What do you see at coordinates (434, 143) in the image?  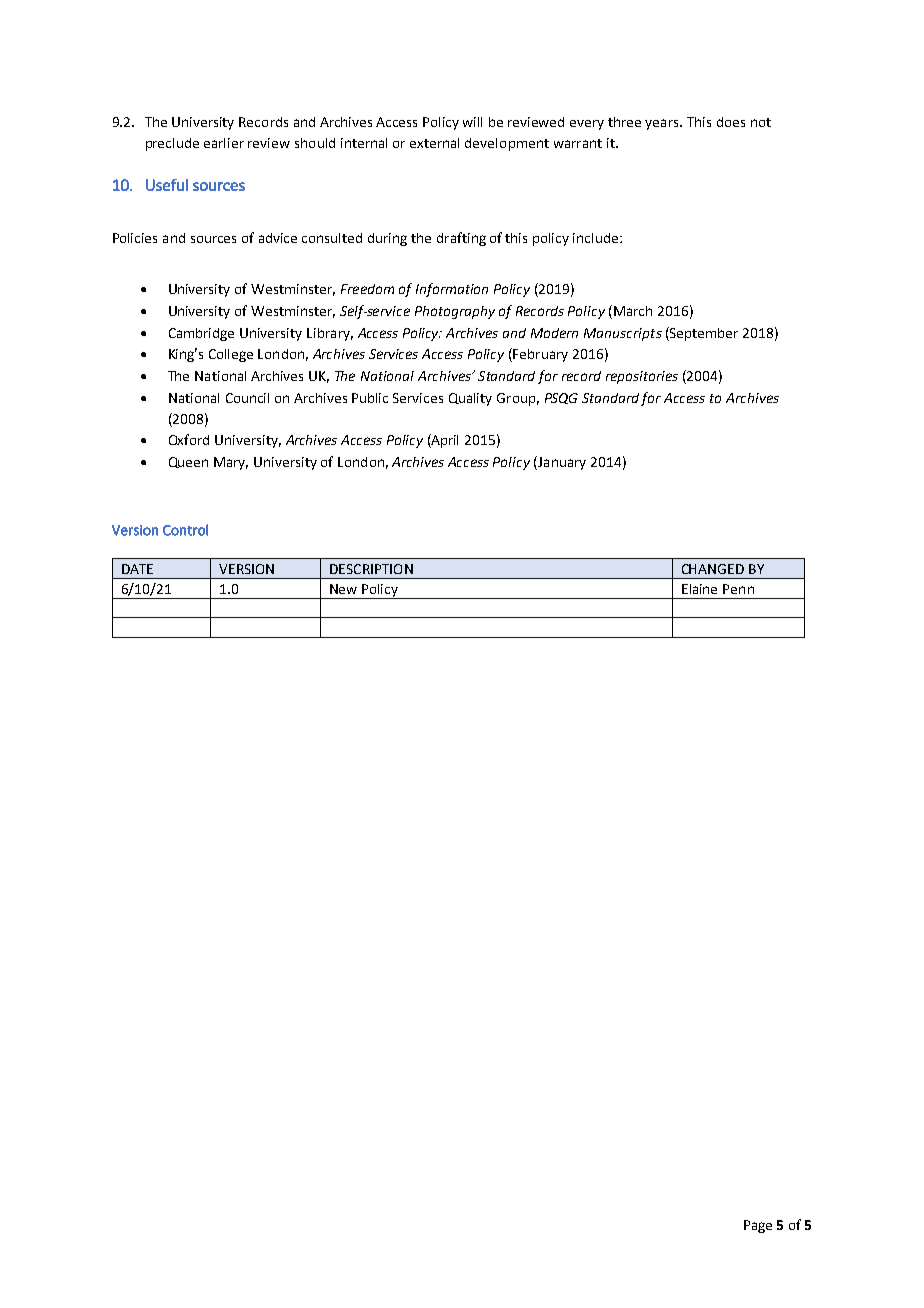 I see `external` at bounding box center [434, 143].
